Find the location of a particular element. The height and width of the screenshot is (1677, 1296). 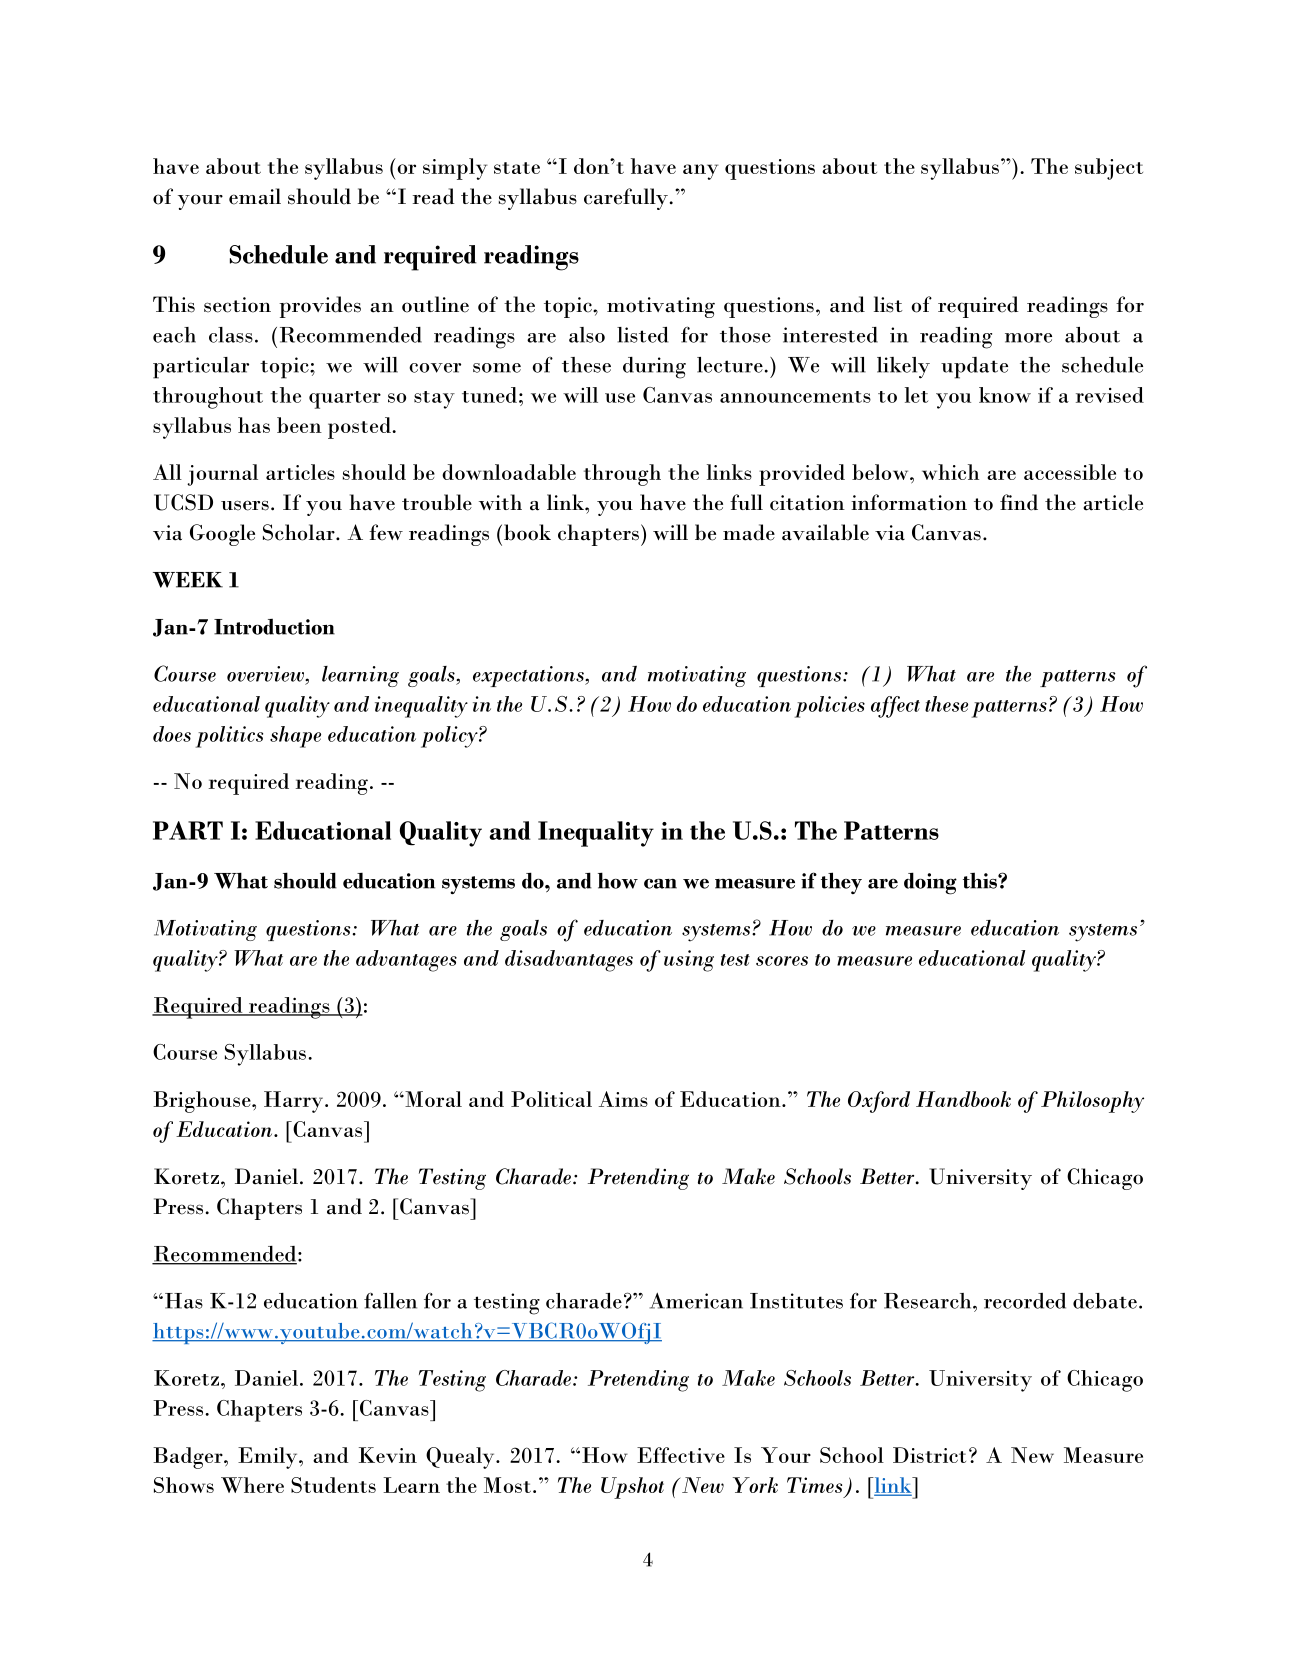

any is located at coordinates (701, 172).
